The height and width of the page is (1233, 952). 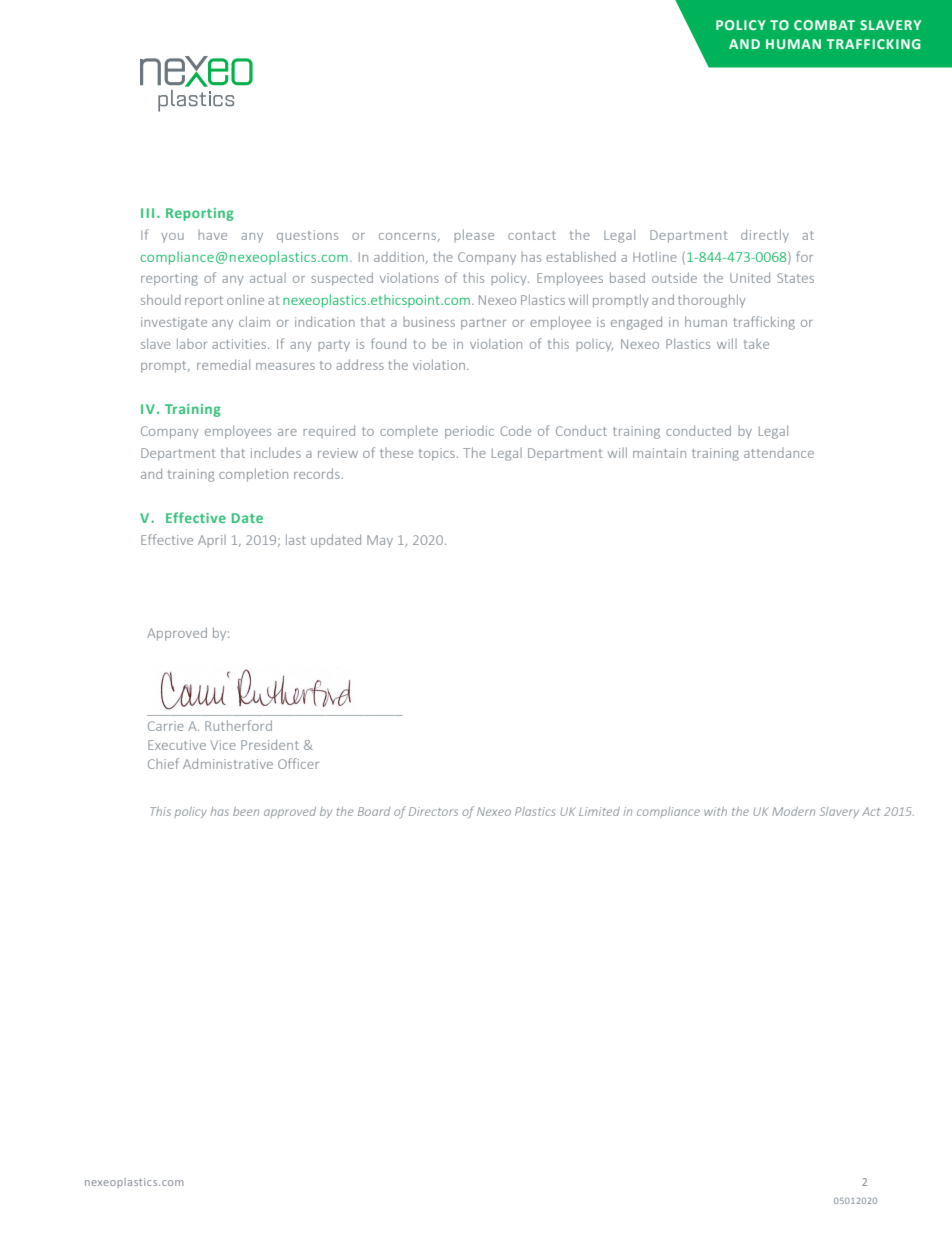 What do you see at coordinates (212, 541) in the page?
I see `April` at bounding box center [212, 541].
